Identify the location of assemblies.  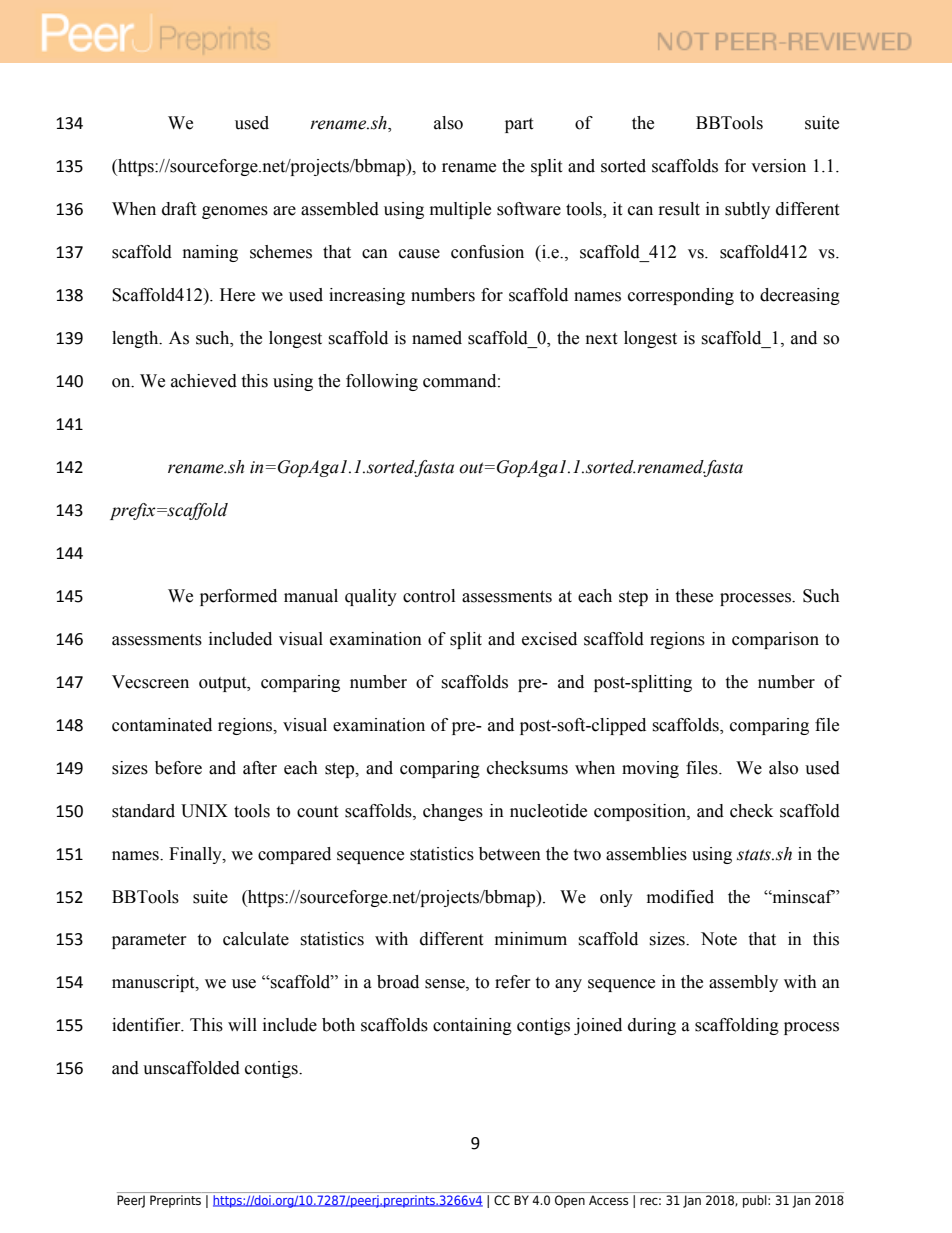
(646, 854).
